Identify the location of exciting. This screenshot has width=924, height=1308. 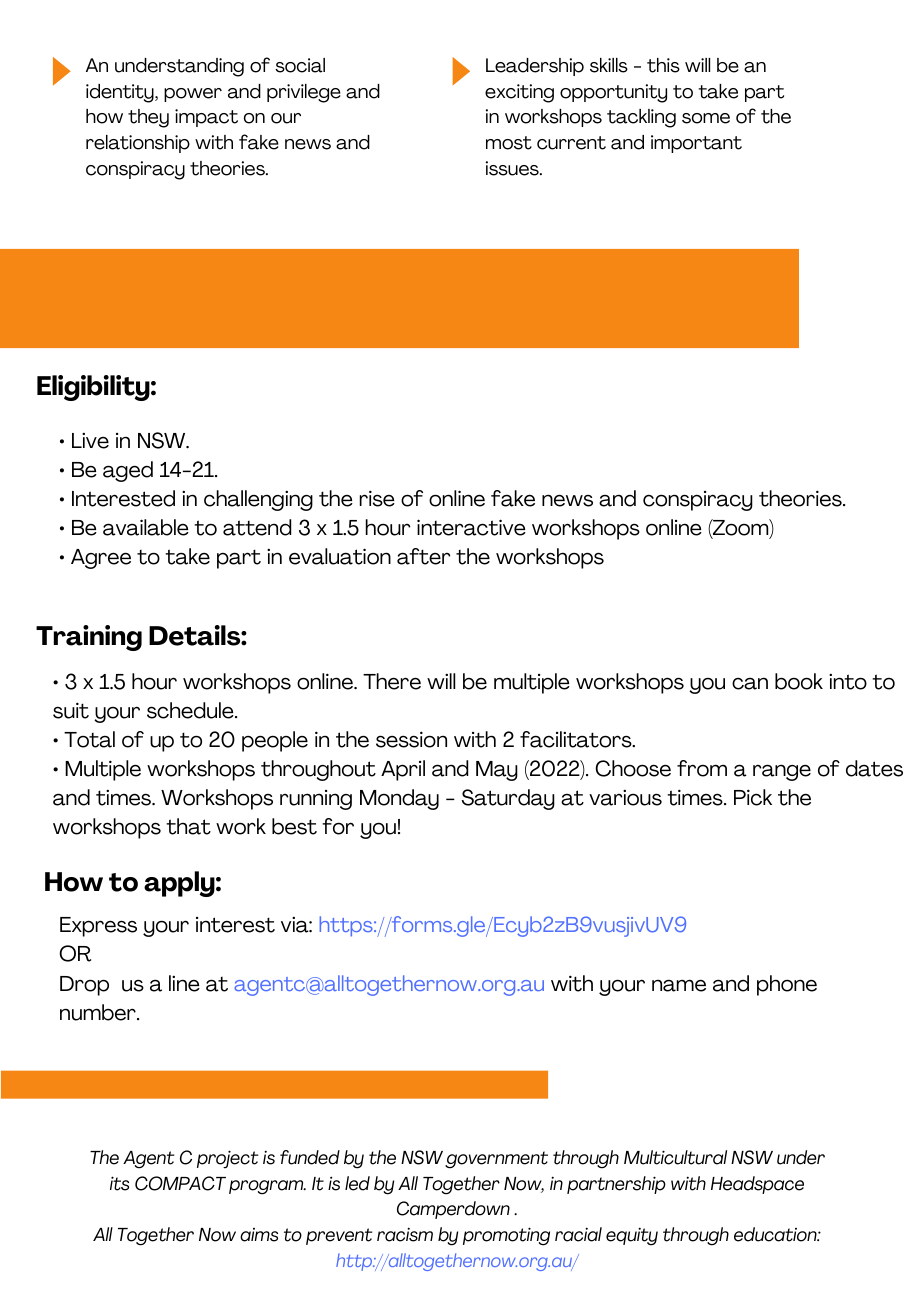
(519, 93).
